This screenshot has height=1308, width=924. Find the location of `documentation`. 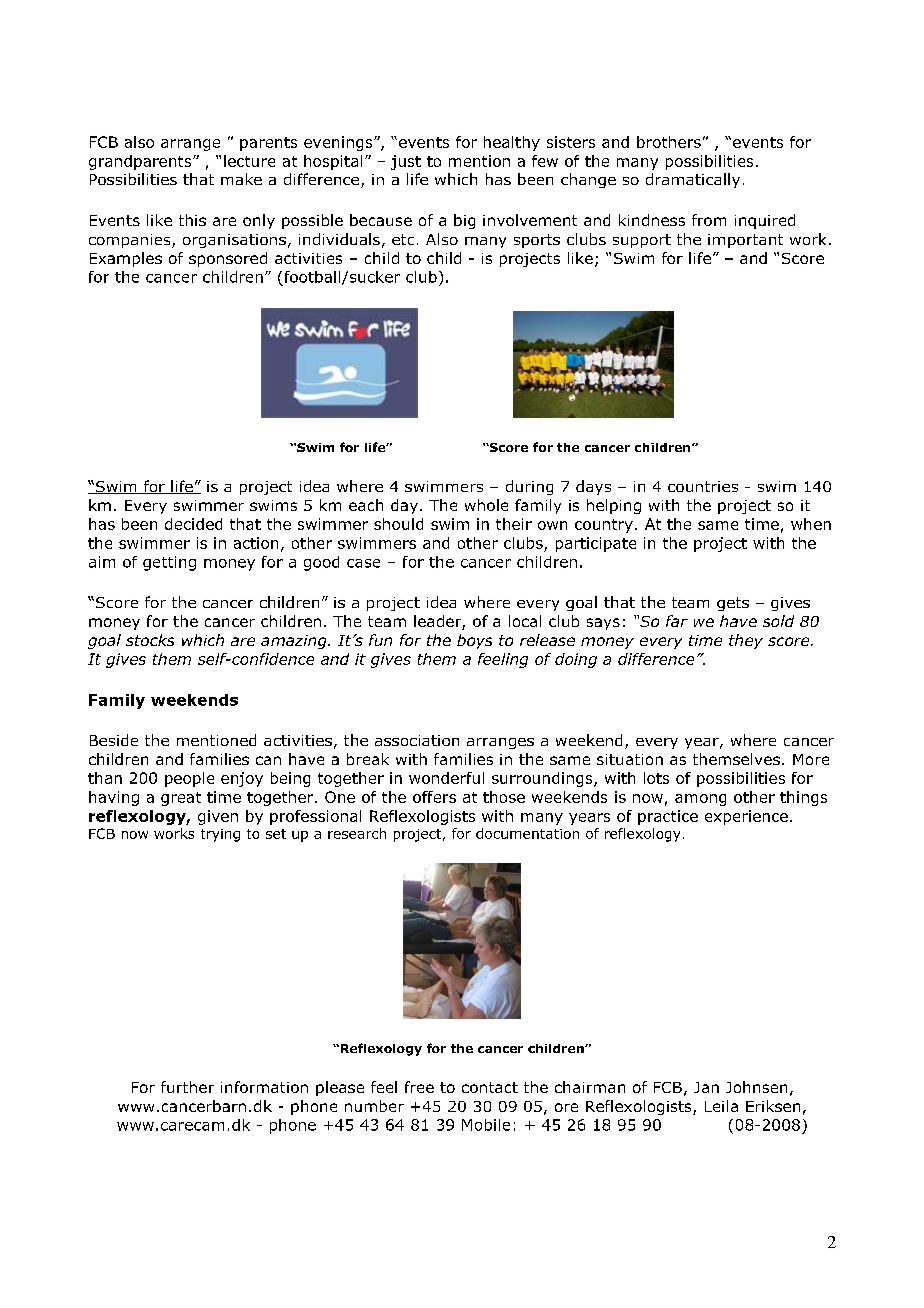

documentation is located at coordinates (527, 833).
